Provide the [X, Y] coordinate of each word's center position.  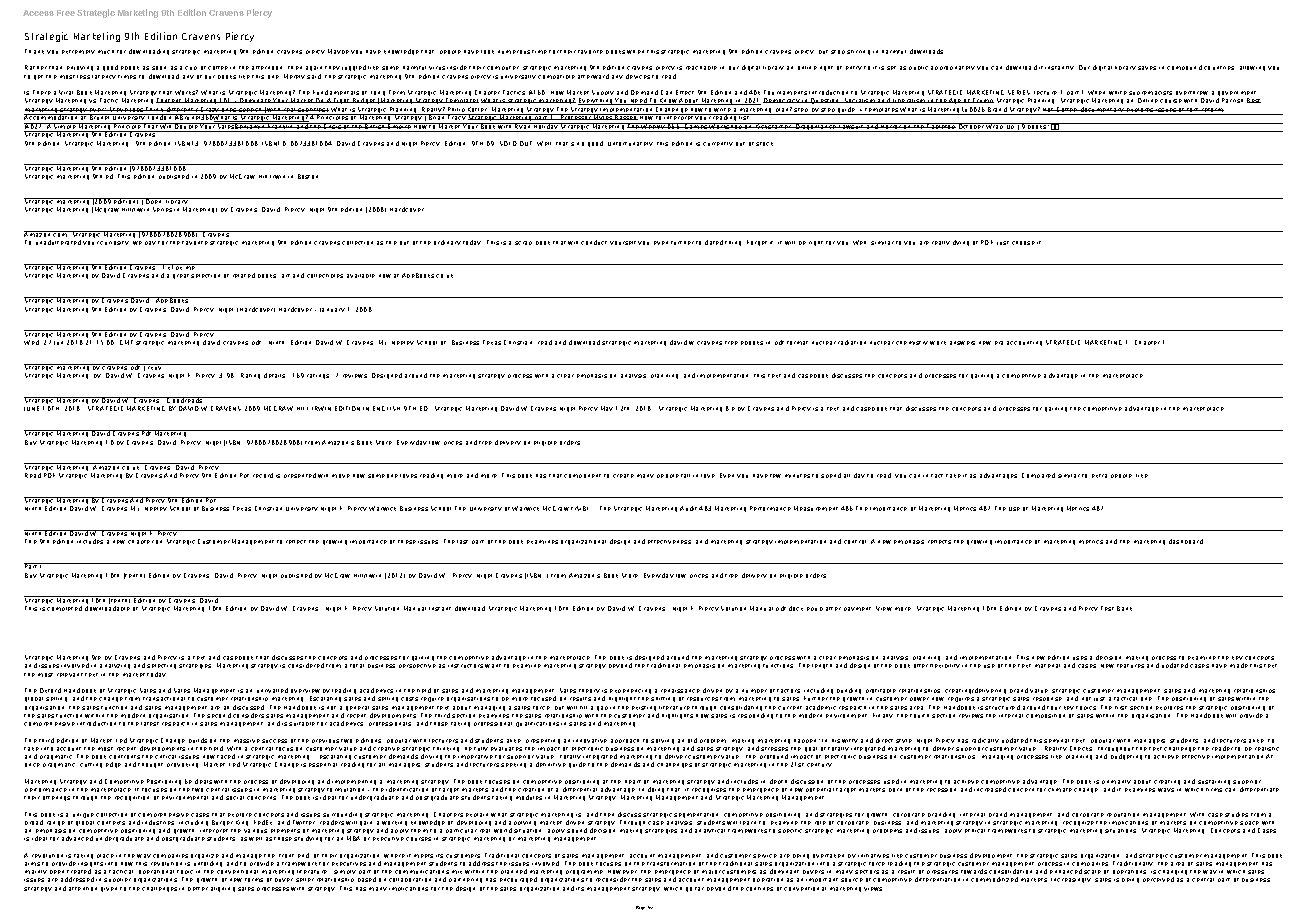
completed [64, 608]
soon [159, 68]
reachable [701, 68]
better [198, 889]
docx [796, 608]
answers [962, 343]
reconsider [613, 879]
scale [1092, 872]
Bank [1124, 608]
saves [1147, 68]
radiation [852, 342]
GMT [126, 342]
